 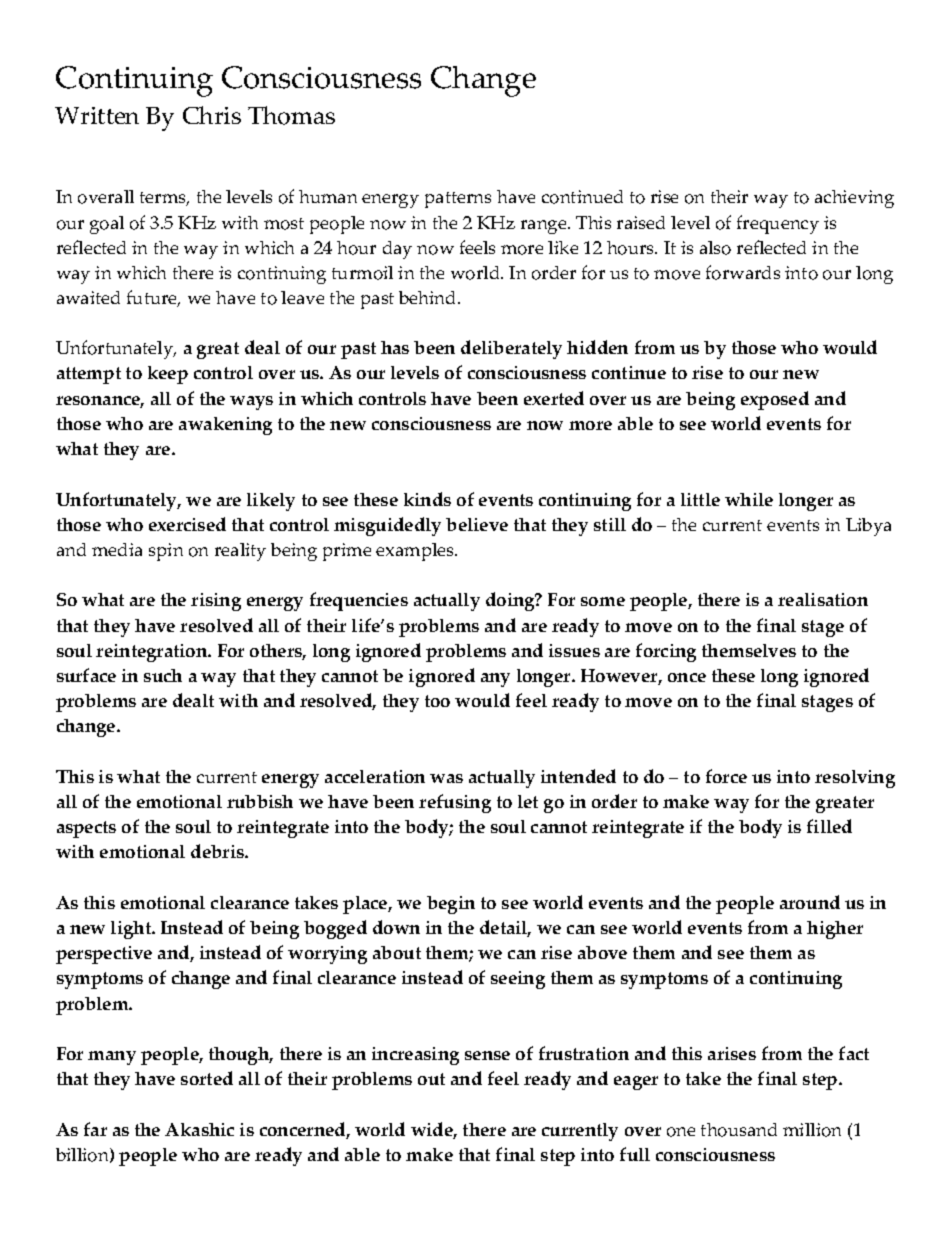 I want to click on Akashic, so click(x=199, y=1129).
